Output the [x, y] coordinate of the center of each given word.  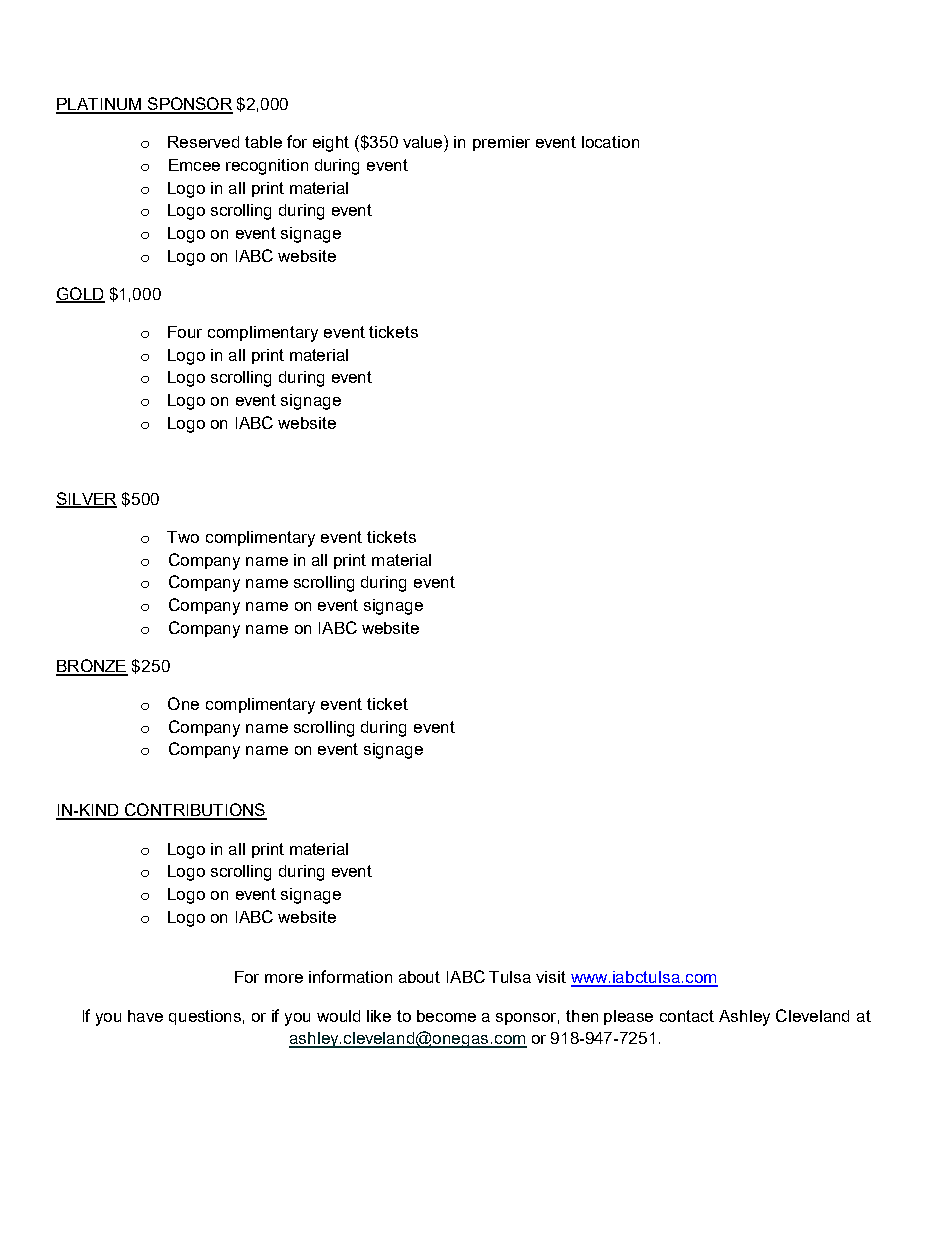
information [350, 976]
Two [183, 537]
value [424, 141]
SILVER [86, 500]
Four [185, 332]
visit [551, 977]
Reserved [203, 142]
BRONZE [92, 667]
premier [501, 143]
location [610, 142]
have [145, 1016]
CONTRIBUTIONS [195, 811]
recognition [267, 167]
